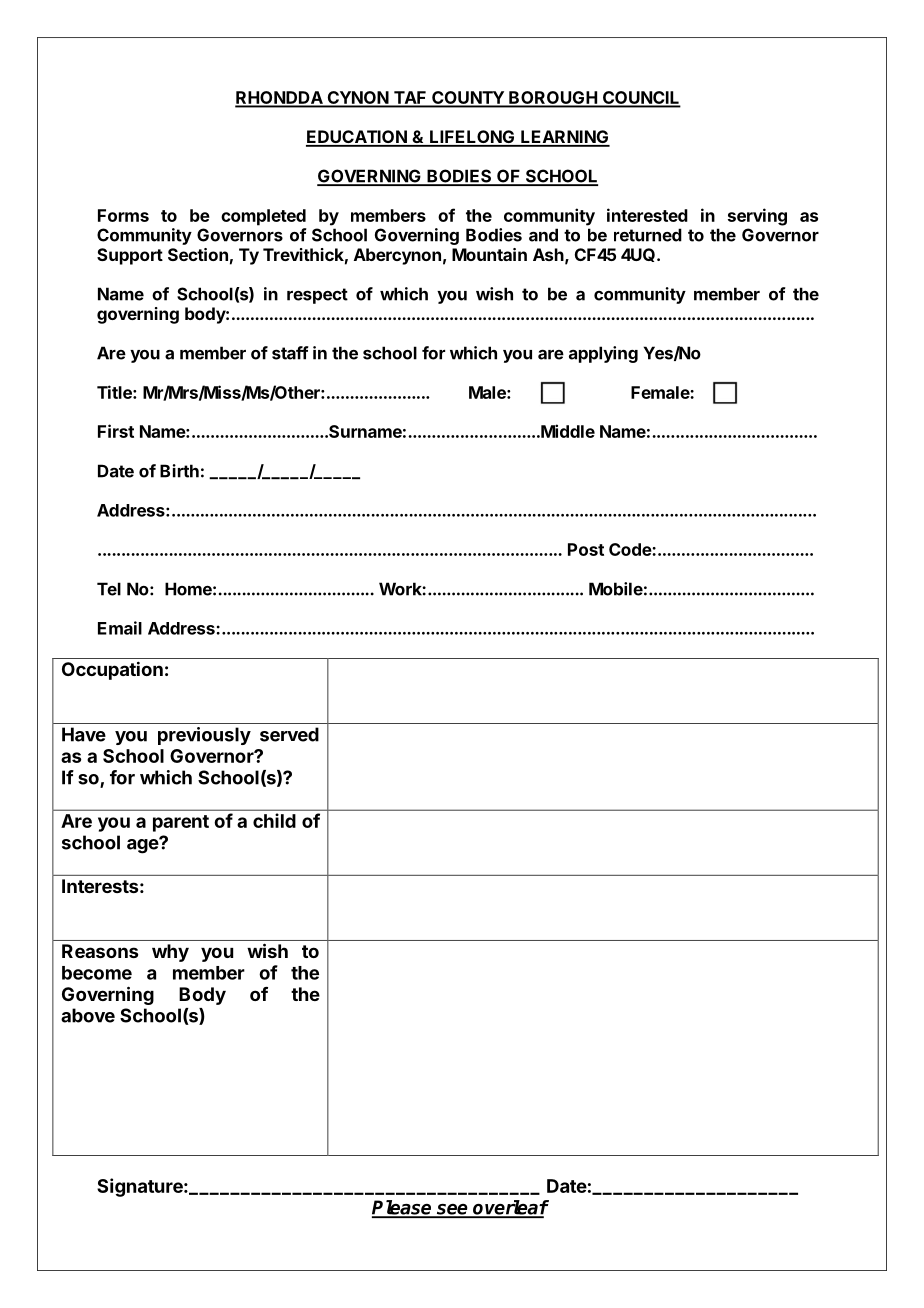 Image resolution: width=924 pixels, height=1308 pixels. I want to click on Post, so click(586, 549).
